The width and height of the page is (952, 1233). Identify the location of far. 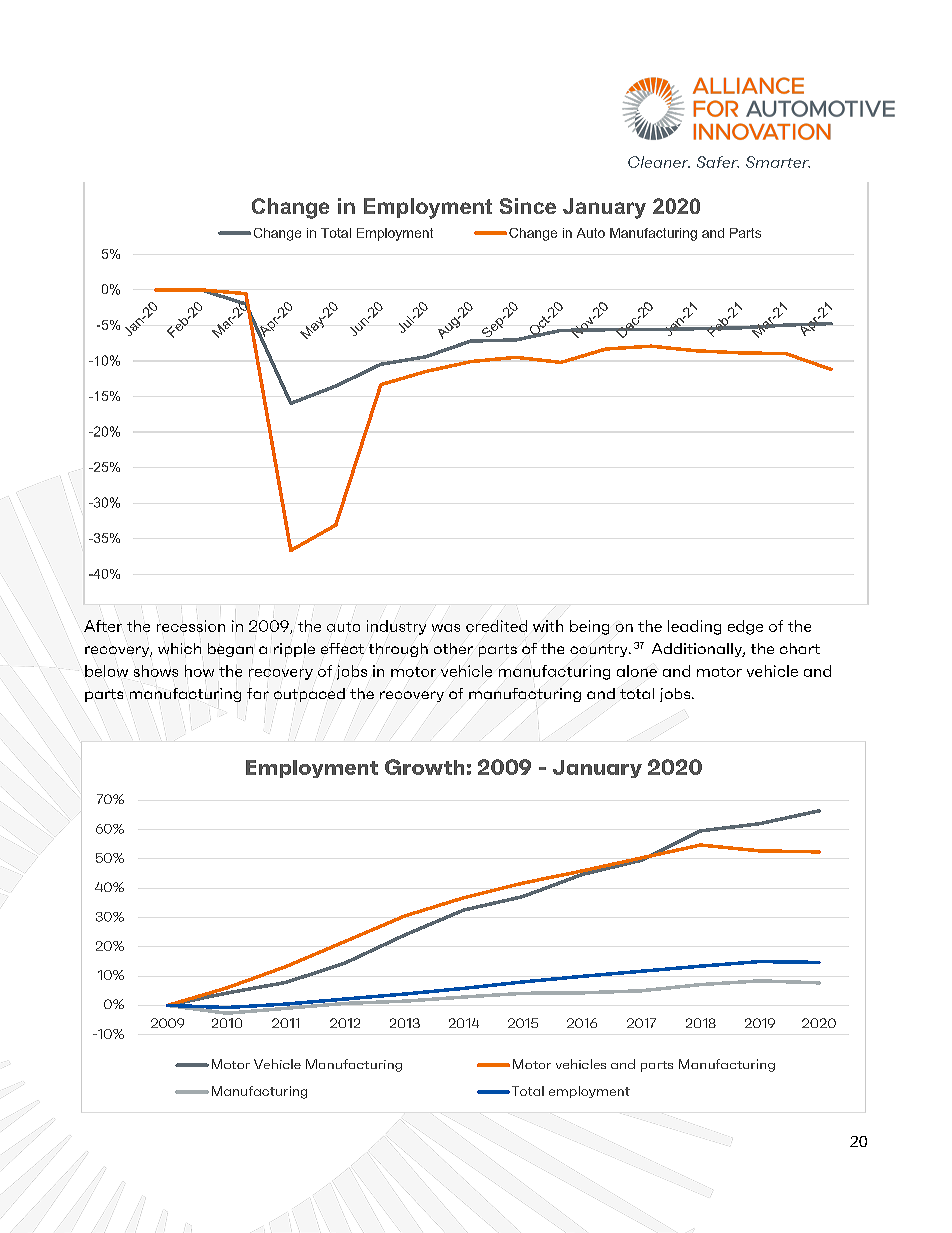
(258, 693).
